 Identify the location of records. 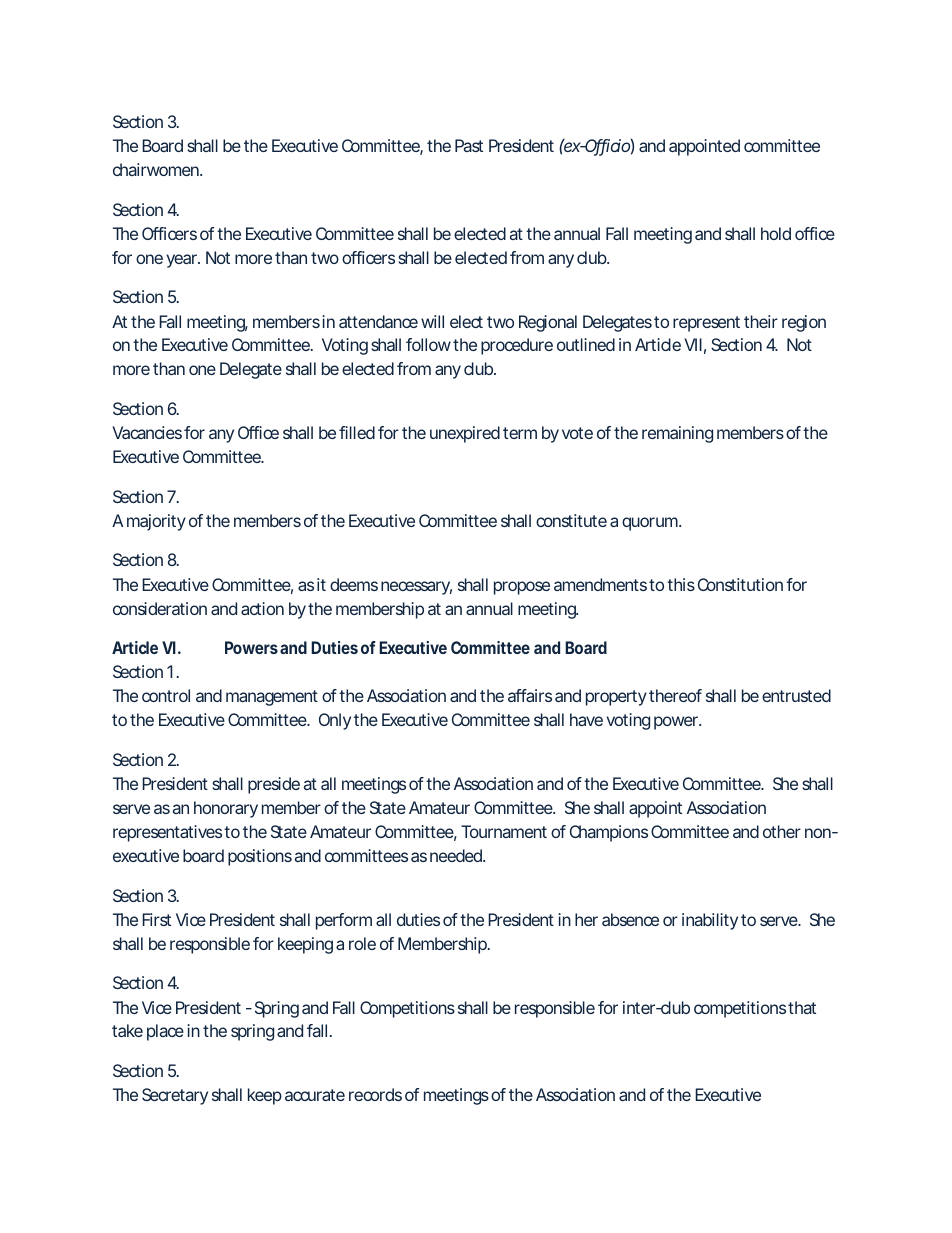
(375, 1094).
